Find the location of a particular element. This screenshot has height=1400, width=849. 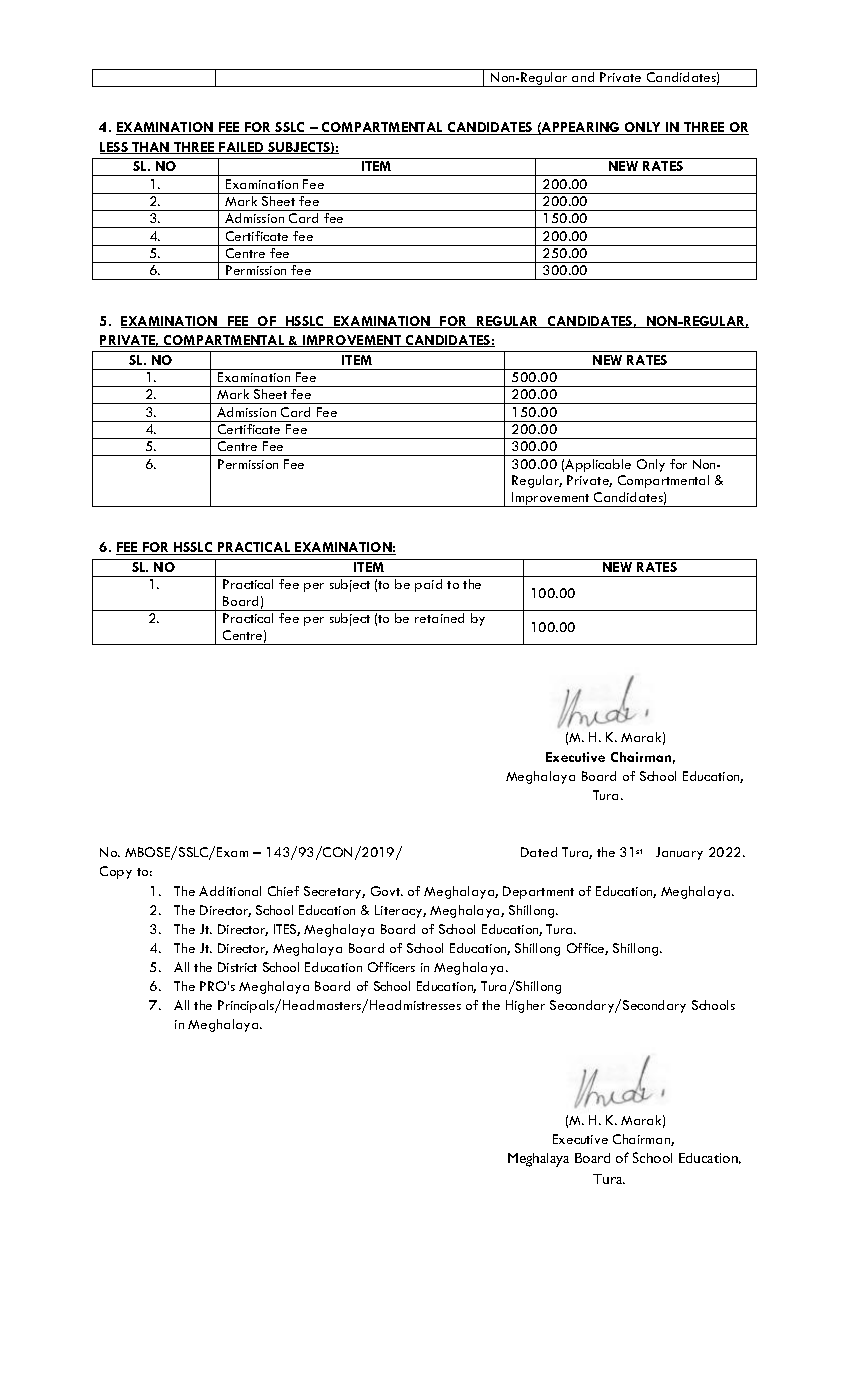

THAN is located at coordinates (151, 148).
